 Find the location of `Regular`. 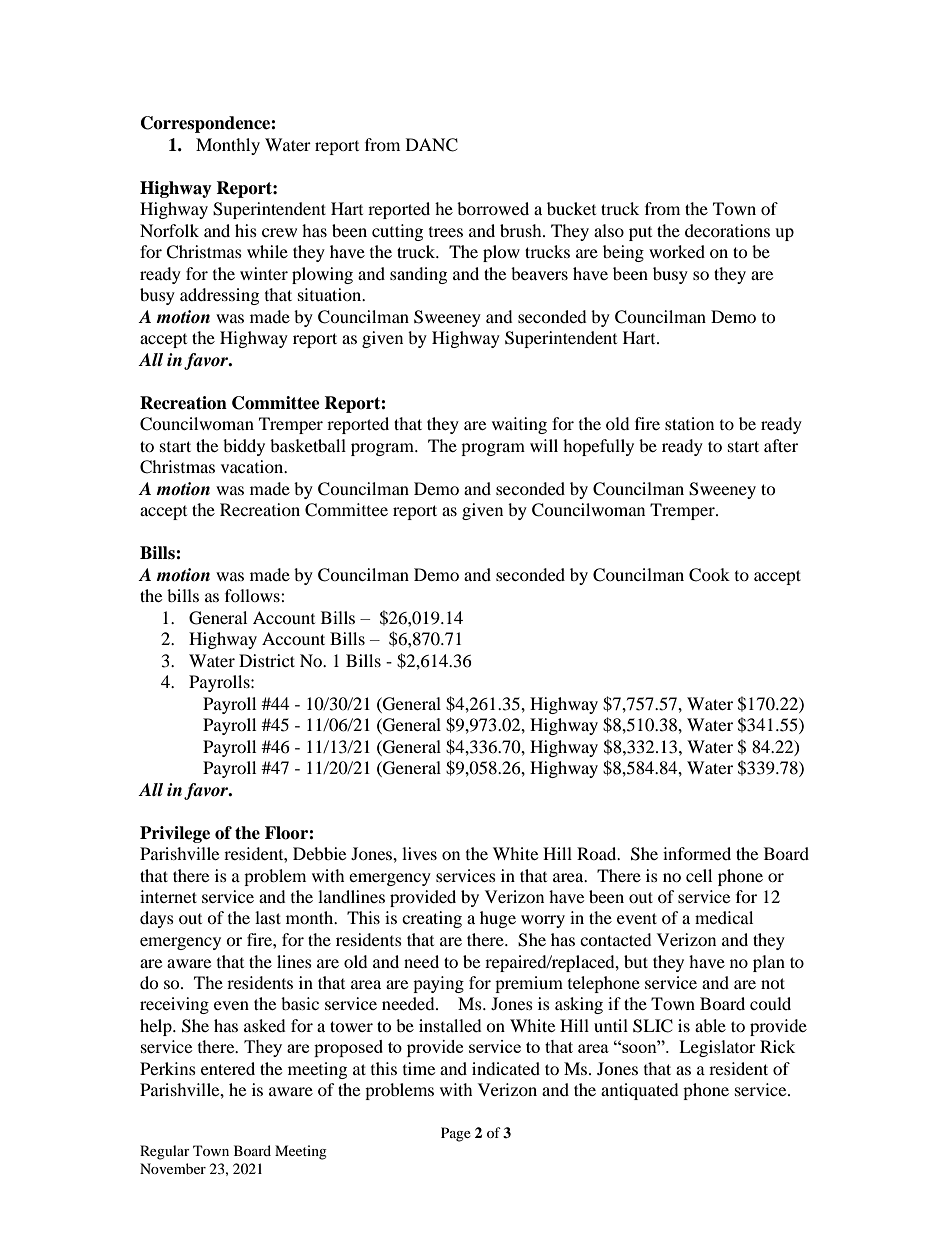

Regular is located at coordinates (165, 1152).
